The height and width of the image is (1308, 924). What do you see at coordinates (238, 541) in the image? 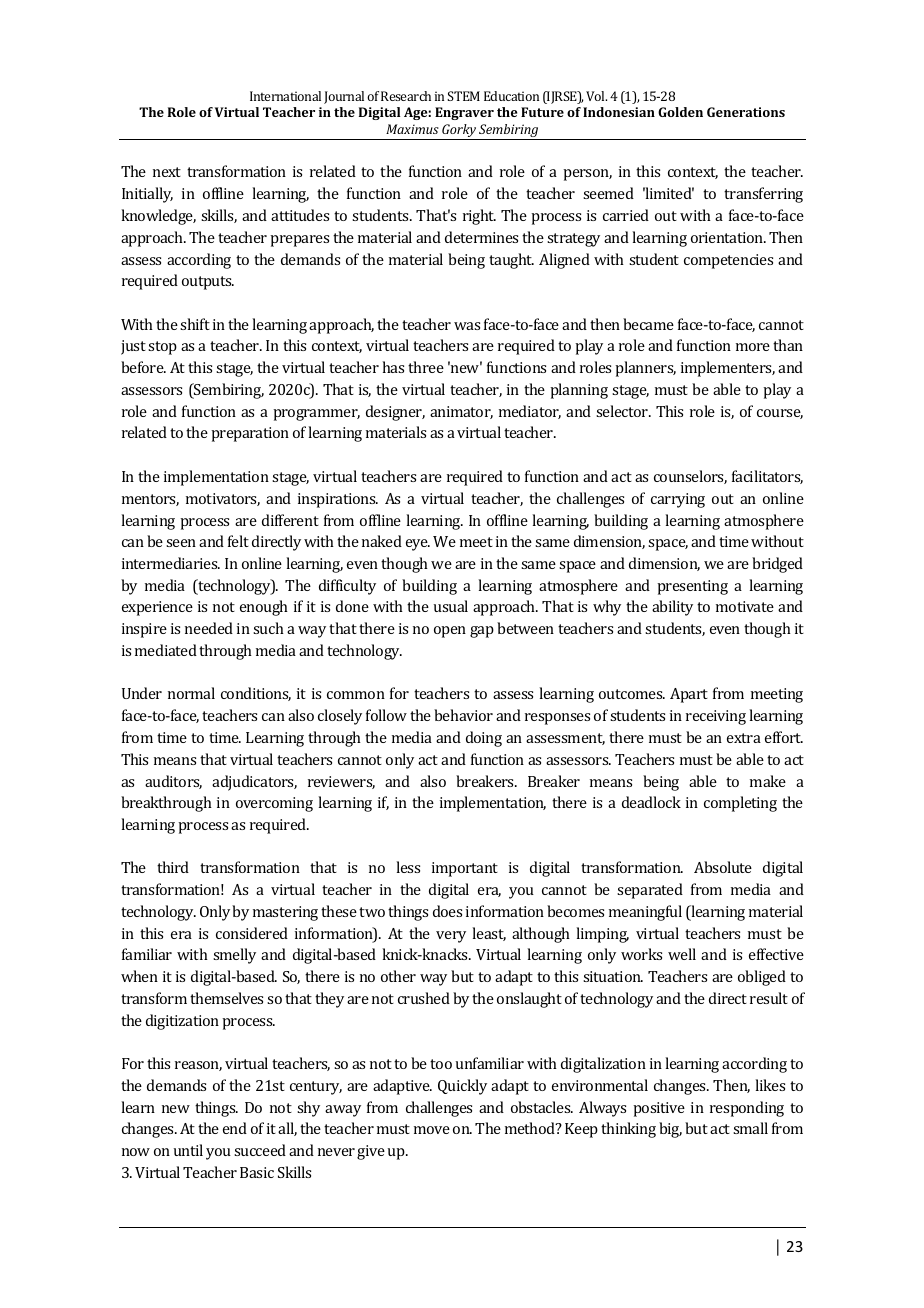
I see `felt` at bounding box center [238, 541].
